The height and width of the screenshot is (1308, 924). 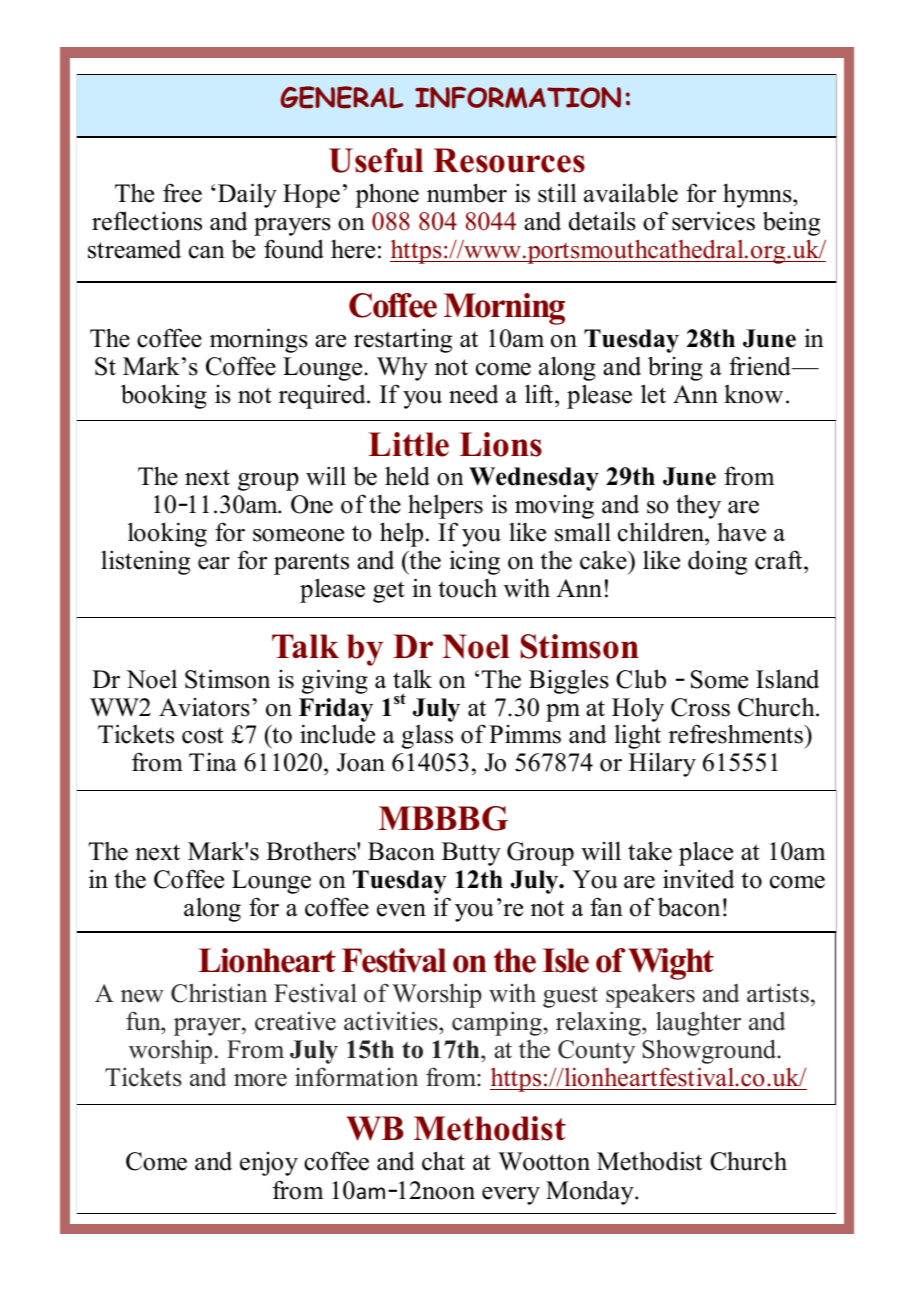 What do you see at coordinates (443, 1161) in the screenshot?
I see `chat` at bounding box center [443, 1161].
